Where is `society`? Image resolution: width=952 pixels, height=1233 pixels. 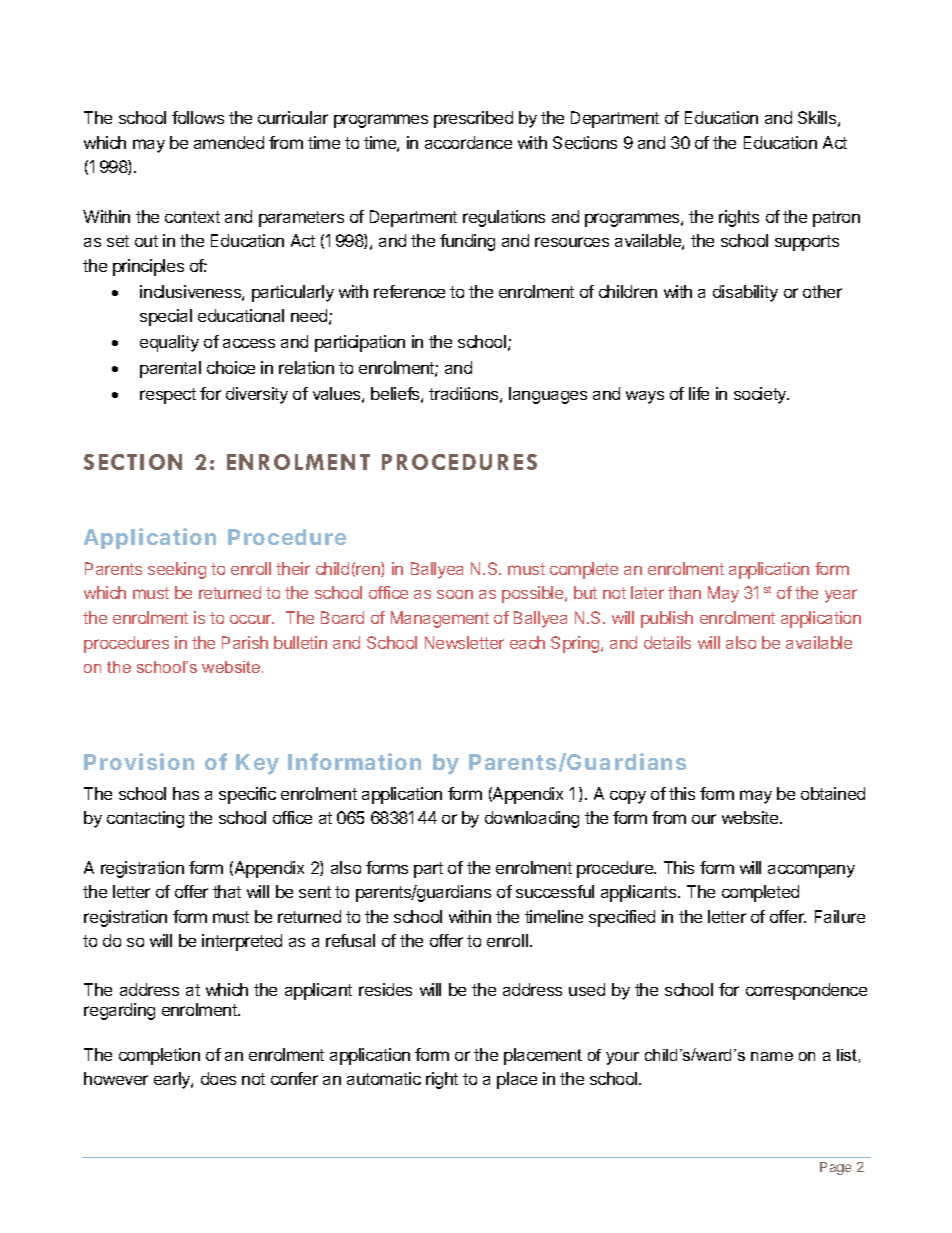 society is located at coordinates (761, 395).
